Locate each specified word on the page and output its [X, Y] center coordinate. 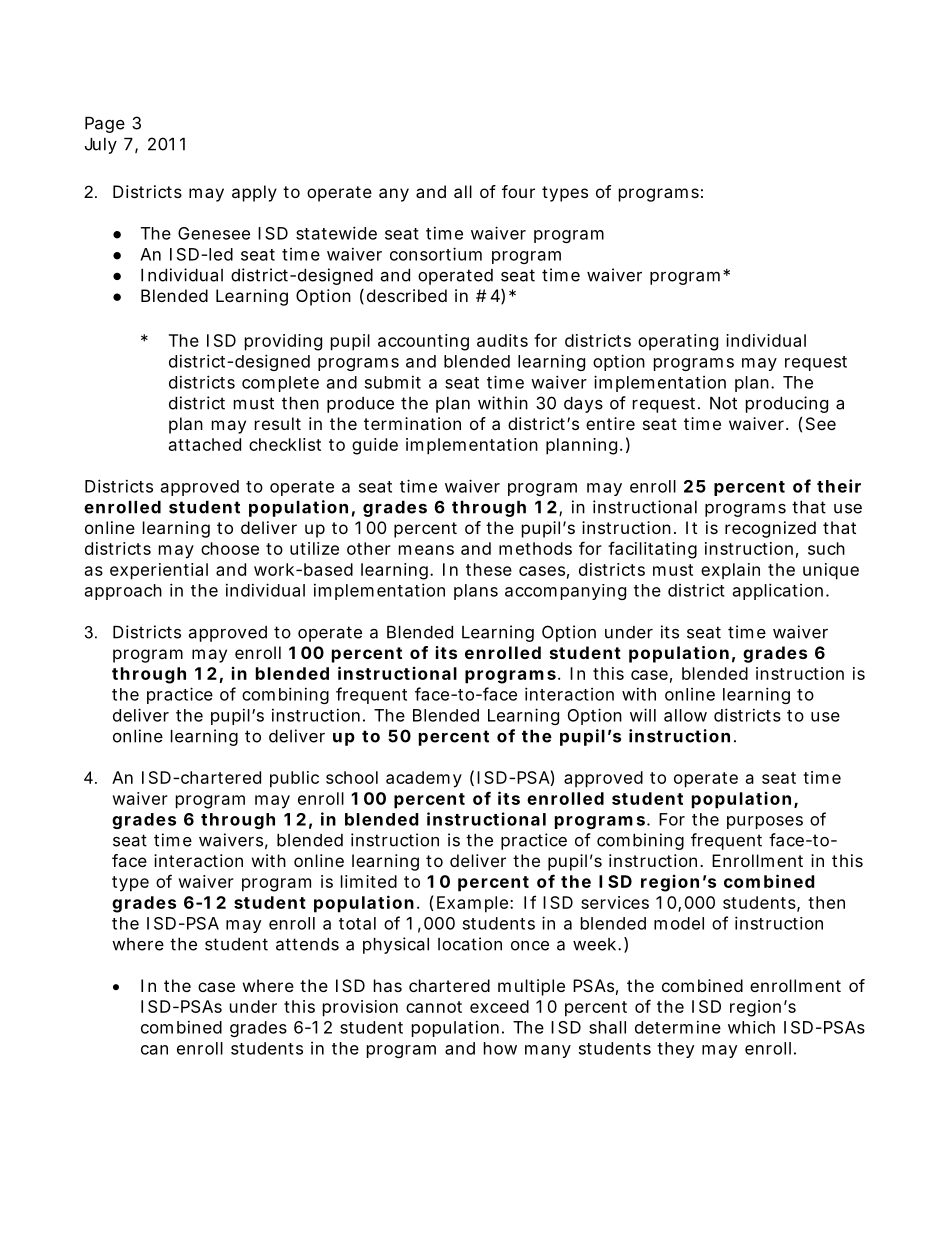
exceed [499, 1006]
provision [360, 1008]
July [101, 146]
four [518, 191]
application [778, 591]
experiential [159, 571]
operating [678, 342]
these [489, 569]
